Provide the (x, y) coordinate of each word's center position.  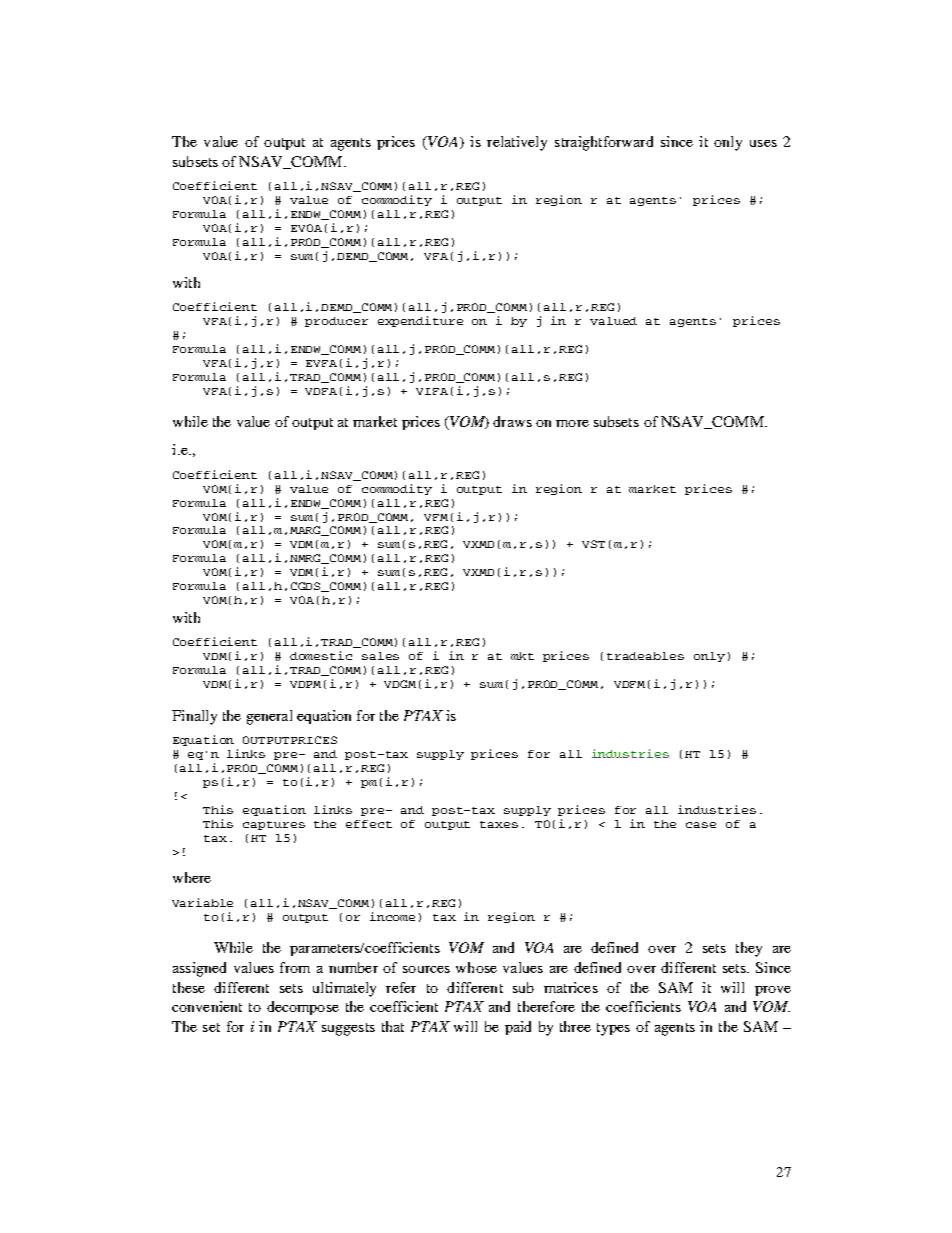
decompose (303, 1008)
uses (763, 143)
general (269, 717)
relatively (517, 143)
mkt (522, 656)
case (701, 825)
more (572, 423)
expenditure (420, 321)
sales (380, 656)
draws (512, 421)
